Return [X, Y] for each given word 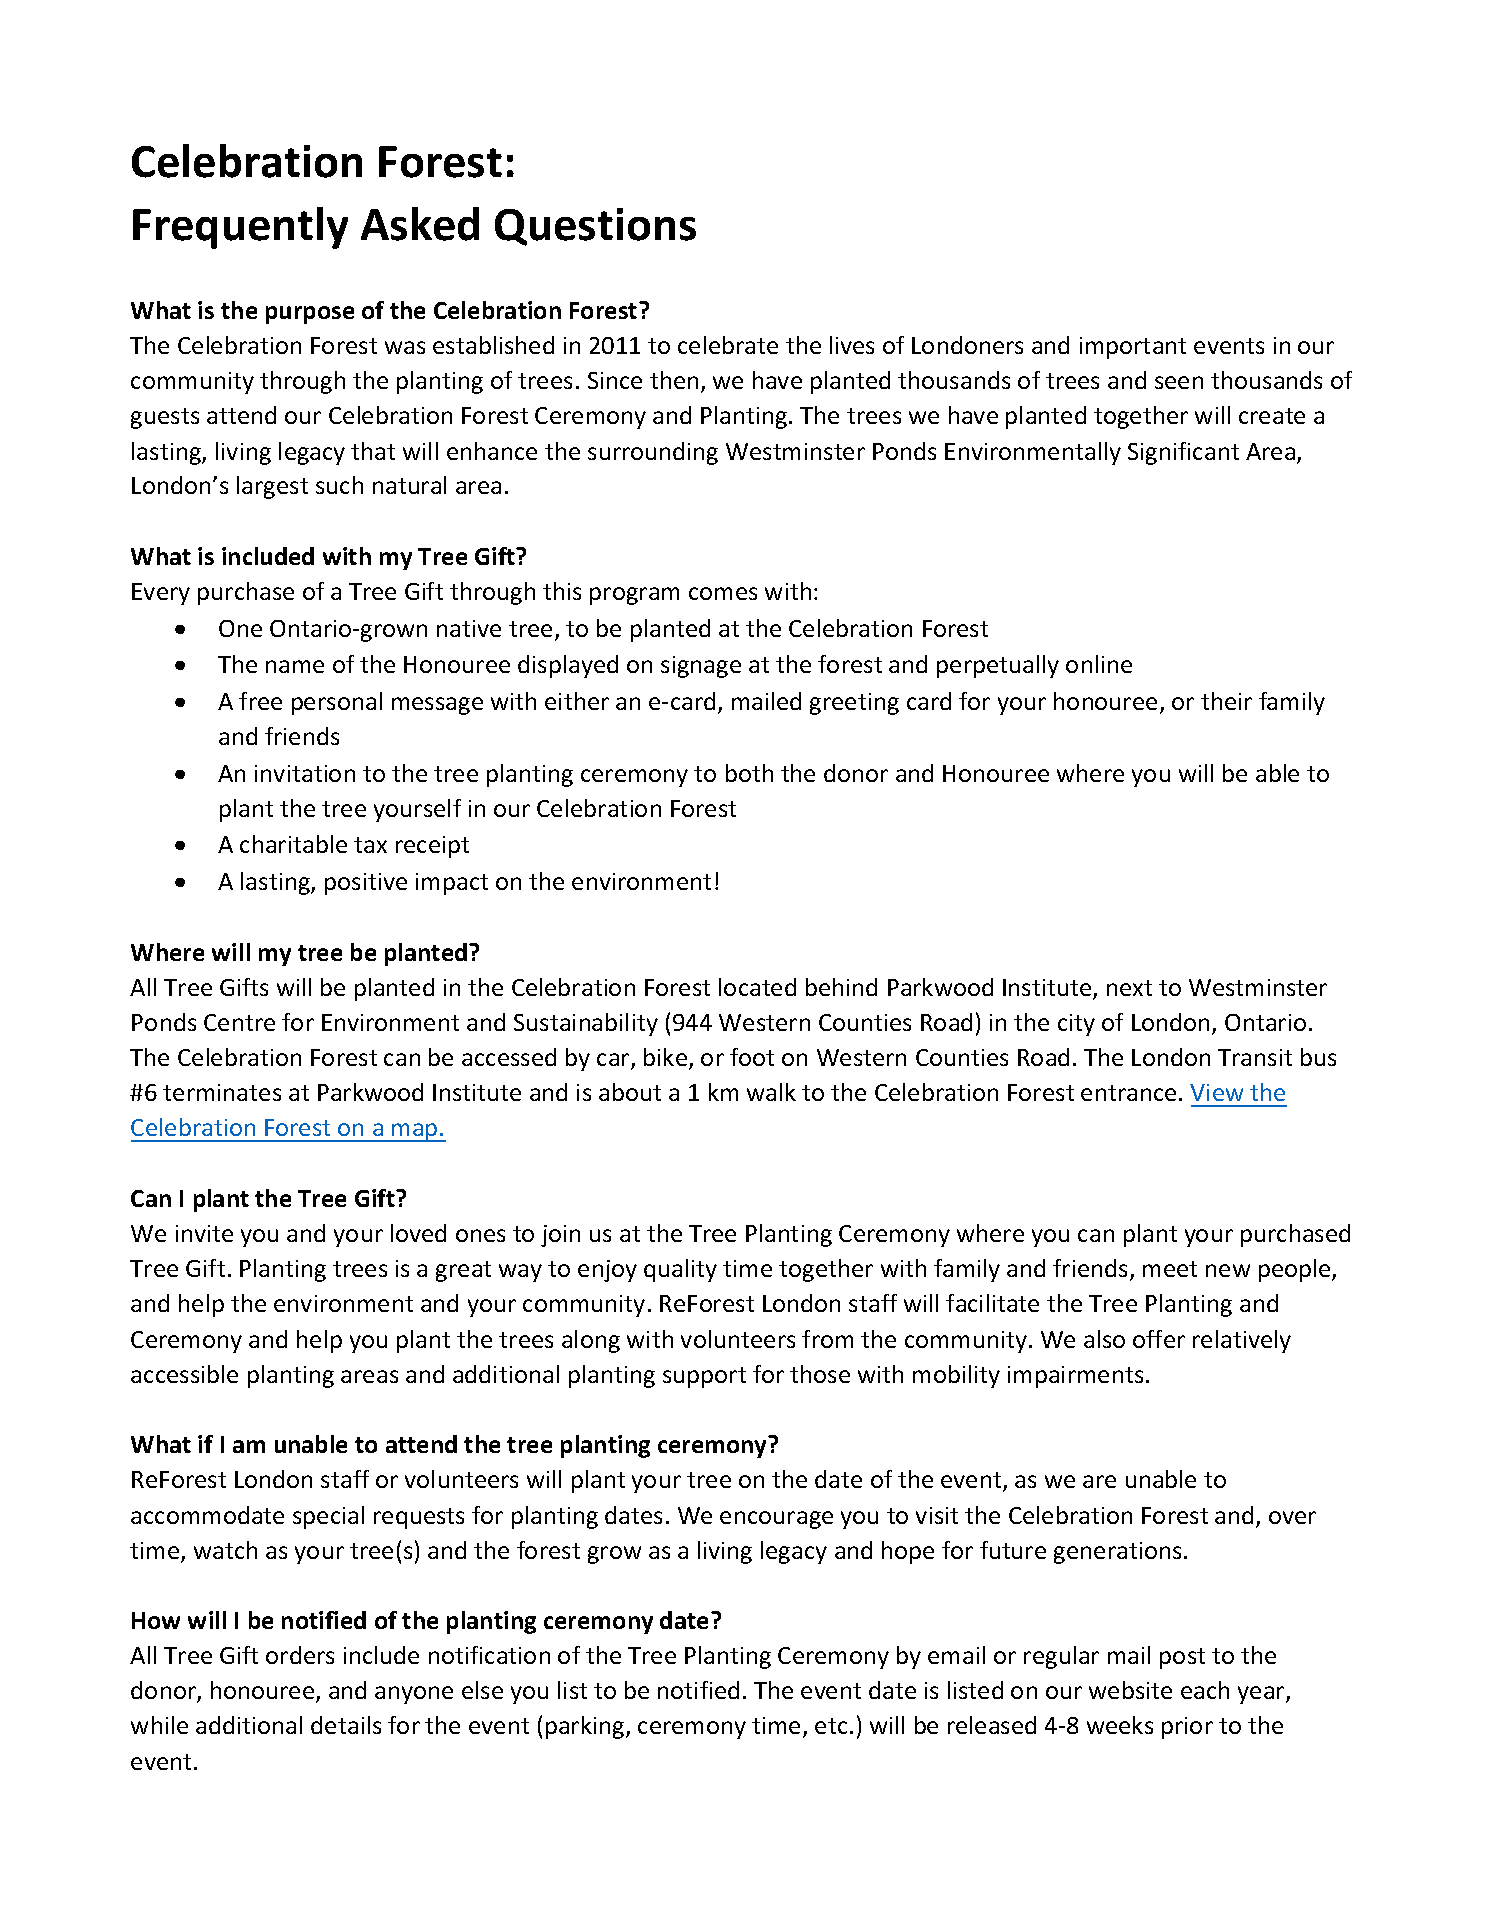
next [1129, 988]
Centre [239, 1022]
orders [300, 1655]
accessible [184, 1374]
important [1133, 348]
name [295, 666]
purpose [310, 315]
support [704, 1377]
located [757, 987]
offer [1159, 1339]
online [1099, 664]
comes [723, 593]
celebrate [728, 345]
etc [831, 1726]
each [1205, 1690]
